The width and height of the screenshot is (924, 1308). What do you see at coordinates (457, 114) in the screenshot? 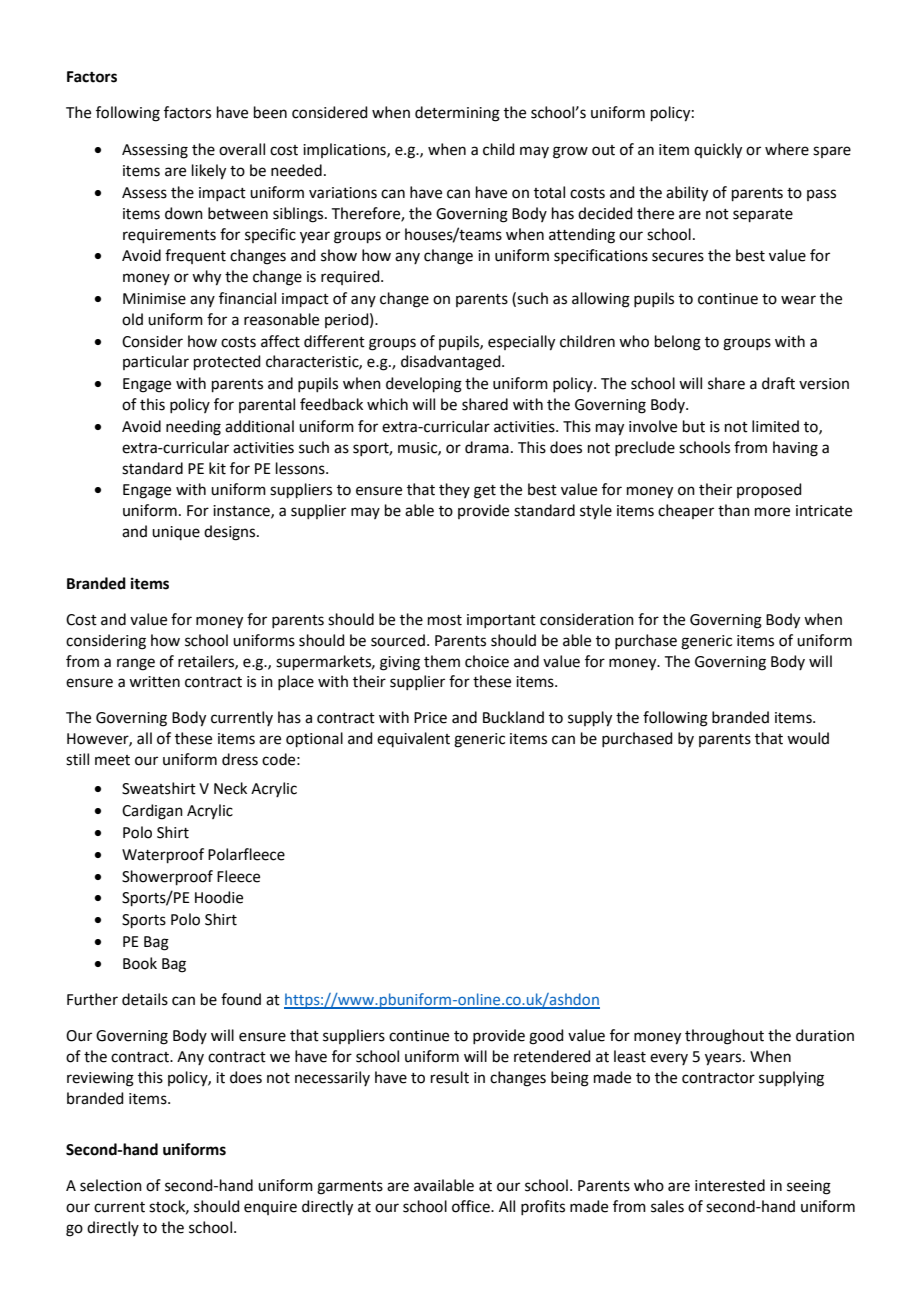
I see `determining` at bounding box center [457, 114].
